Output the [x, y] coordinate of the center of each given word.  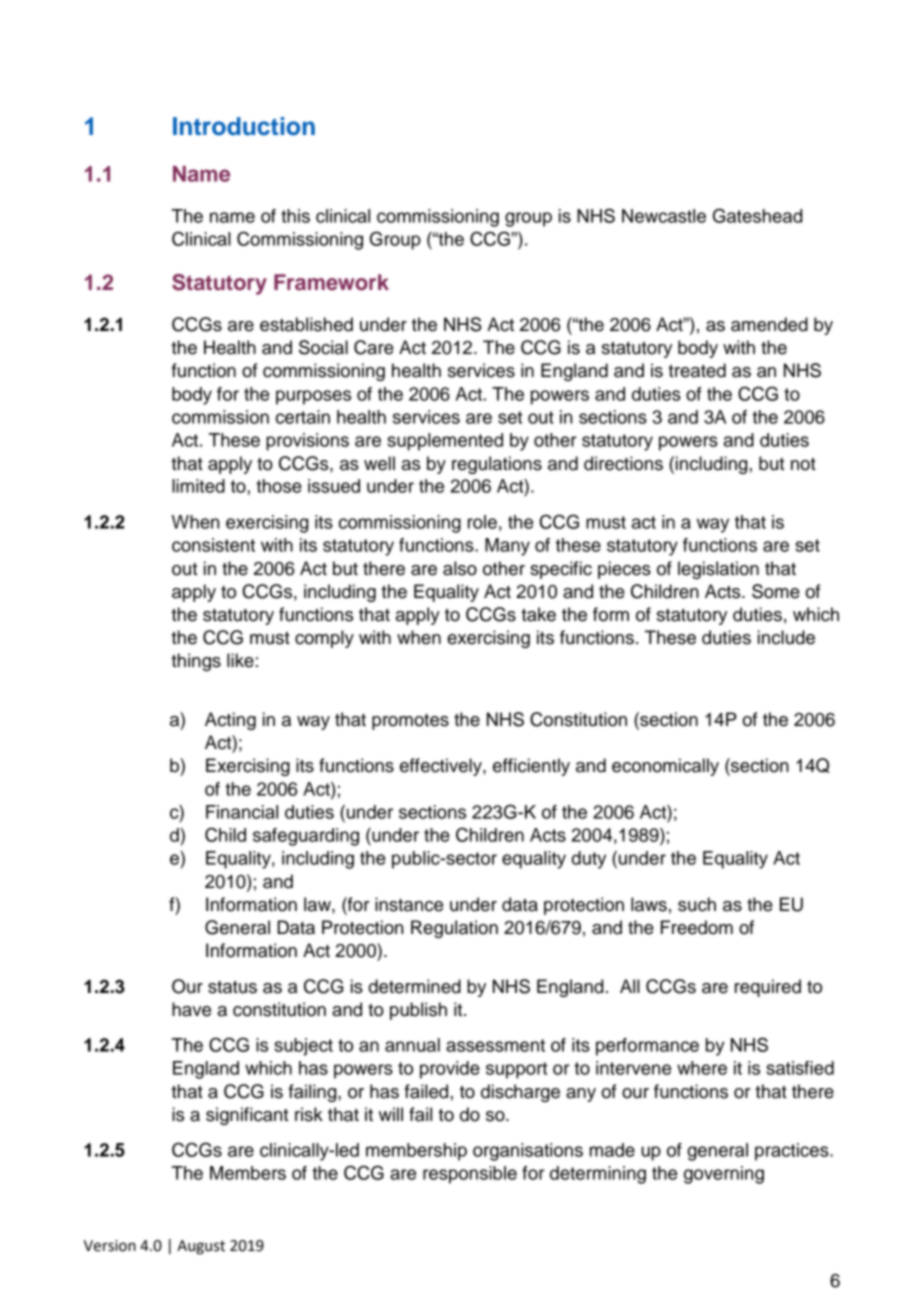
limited [198, 486]
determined [415, 986]
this [295, 216]
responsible [470, 1175]
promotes [410, 722]
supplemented [445, 442]
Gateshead [757, 215]
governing [724, 1175]
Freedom [697, 927]
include [786, 637]
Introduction [244, 126]
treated [697, 370]
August [201, 1247]
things [196, 662]
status [232, 987]
